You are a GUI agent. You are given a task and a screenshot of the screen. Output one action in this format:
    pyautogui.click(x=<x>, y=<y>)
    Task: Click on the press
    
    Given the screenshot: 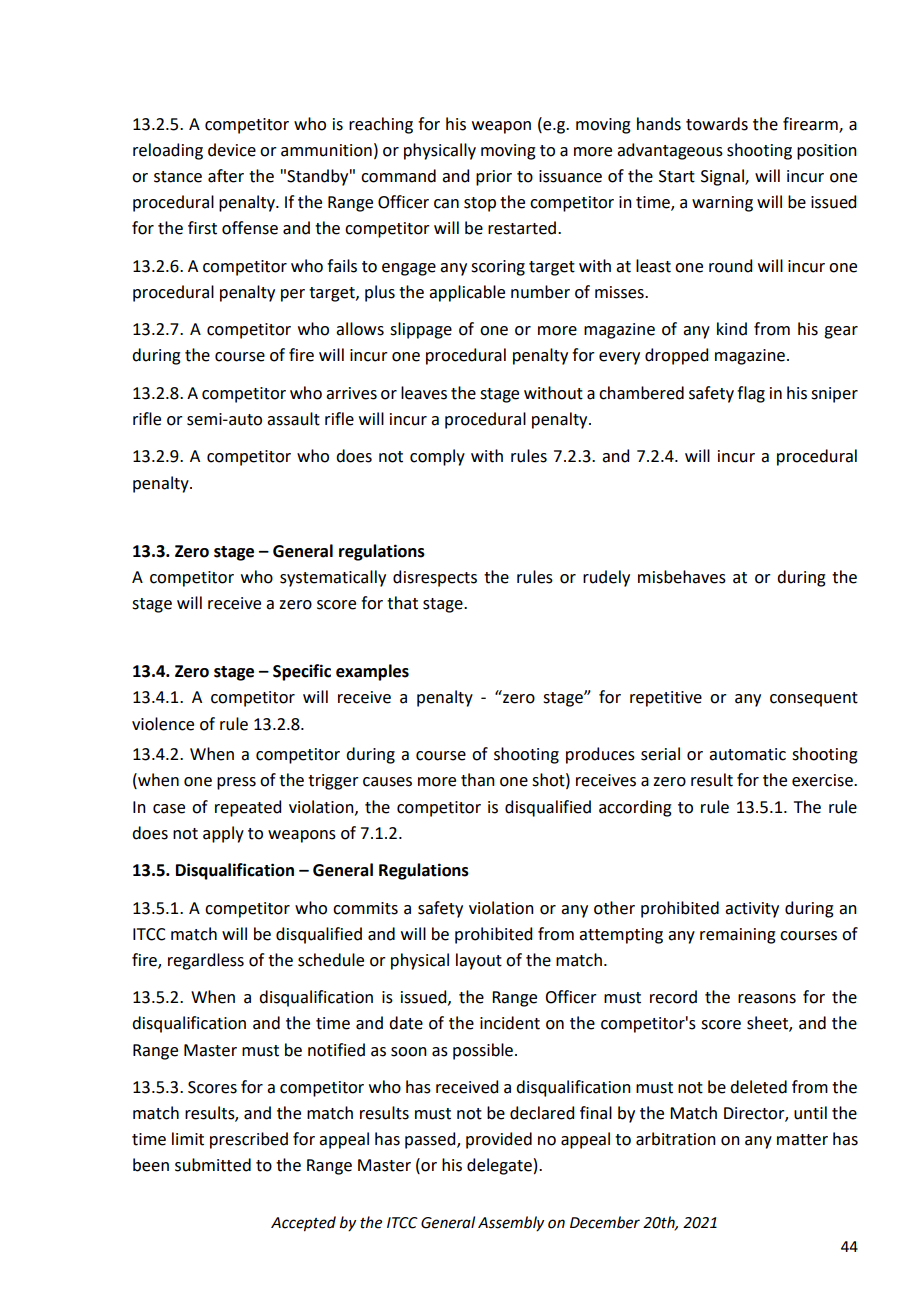 What is the action you would take?
    pyautogui.click(x=236, y=783)
